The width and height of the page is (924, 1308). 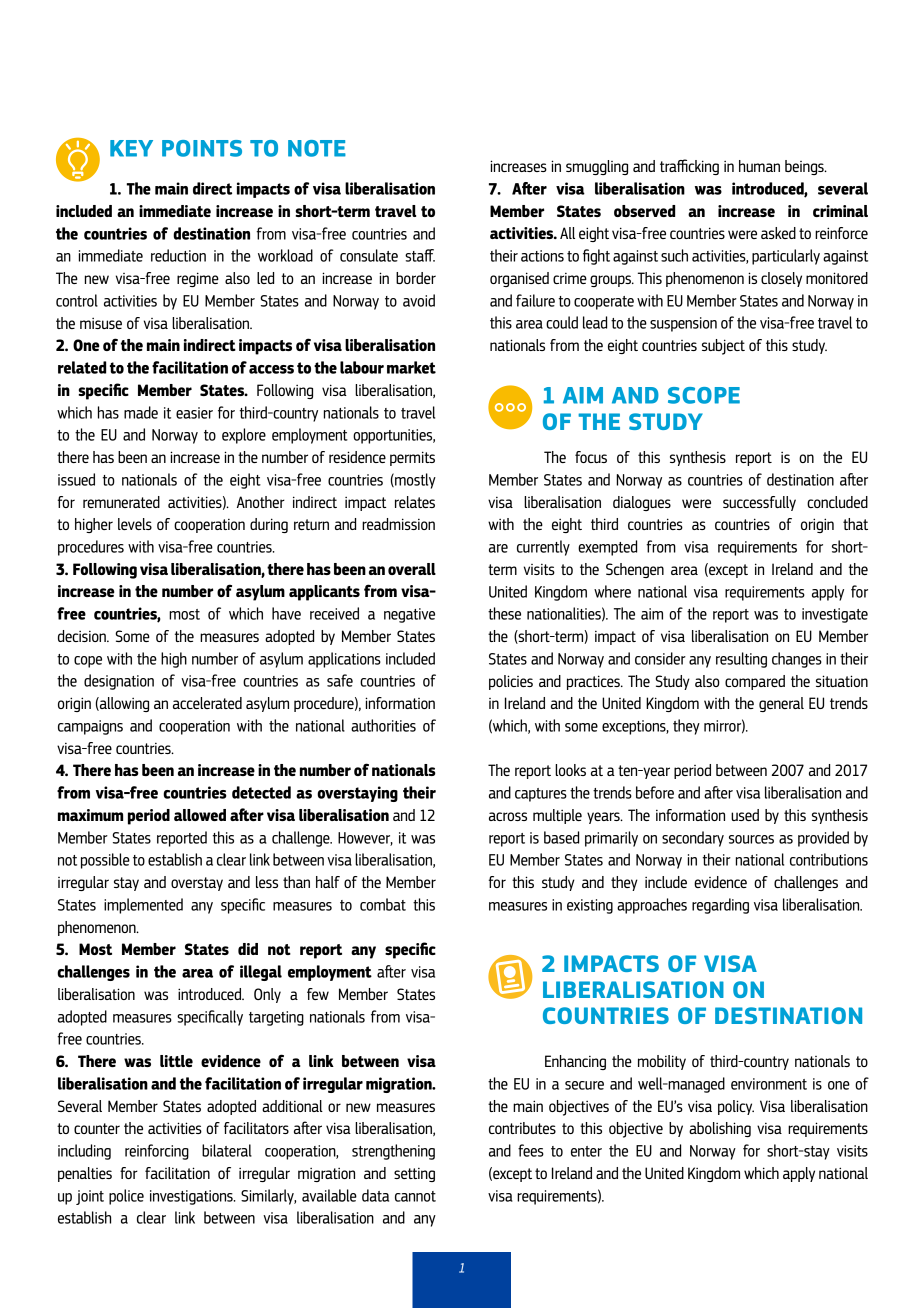 What do you see at coordinates (420, 255) in the page?
I see `staff` at bounding box center [420, 255].
